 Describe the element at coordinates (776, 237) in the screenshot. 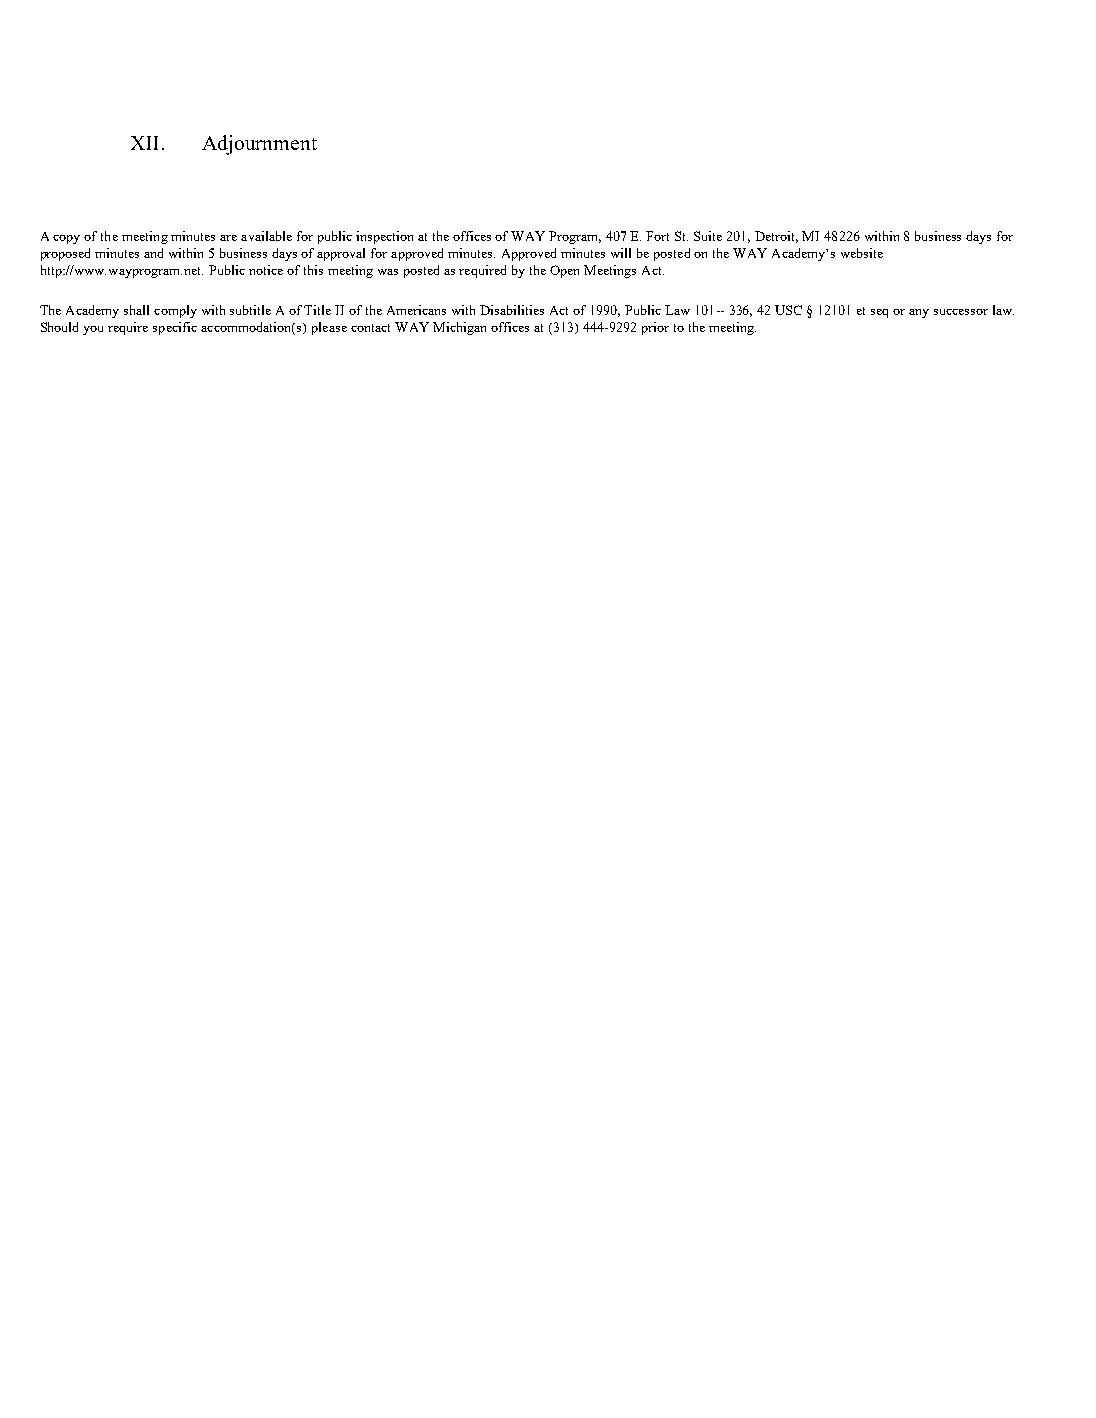

I see `Detroit` at that location.
